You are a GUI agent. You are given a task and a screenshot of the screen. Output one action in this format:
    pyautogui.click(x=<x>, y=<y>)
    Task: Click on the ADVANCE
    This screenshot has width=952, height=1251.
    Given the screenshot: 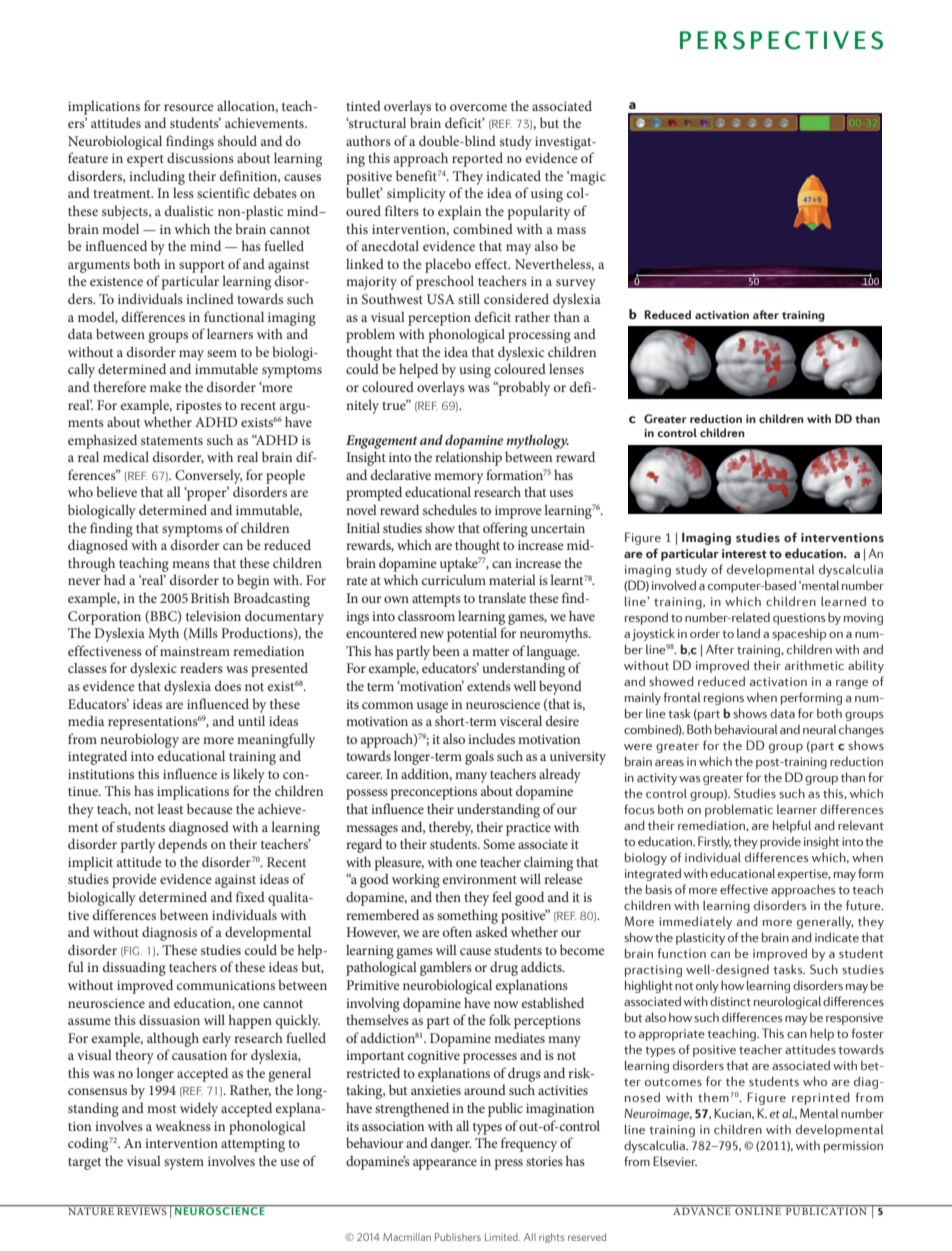 What is the action you would take?
    pyautogui.click(x=702, y=1211)
